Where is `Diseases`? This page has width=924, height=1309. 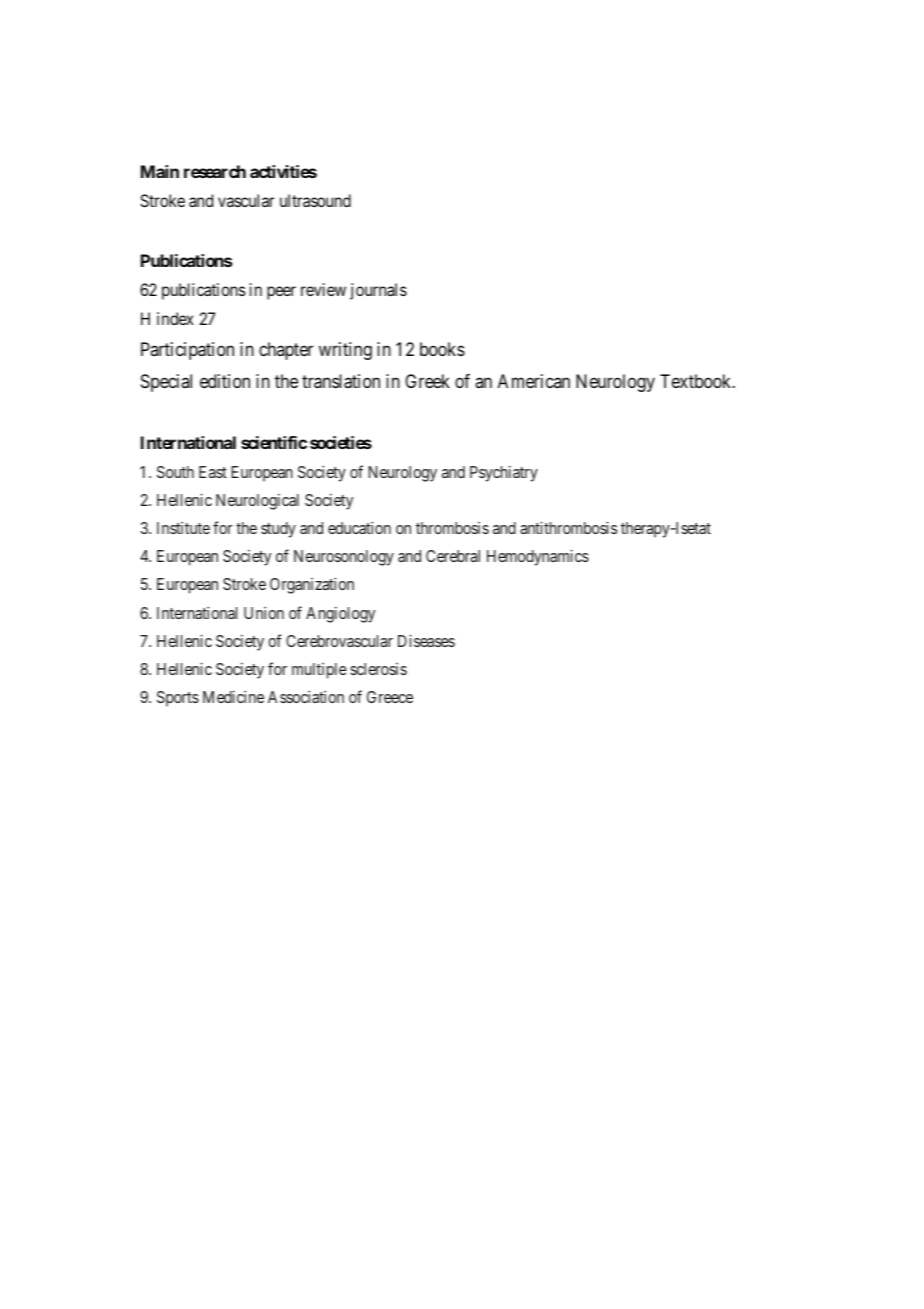
Diseases is located at coordinates (426, 640).
